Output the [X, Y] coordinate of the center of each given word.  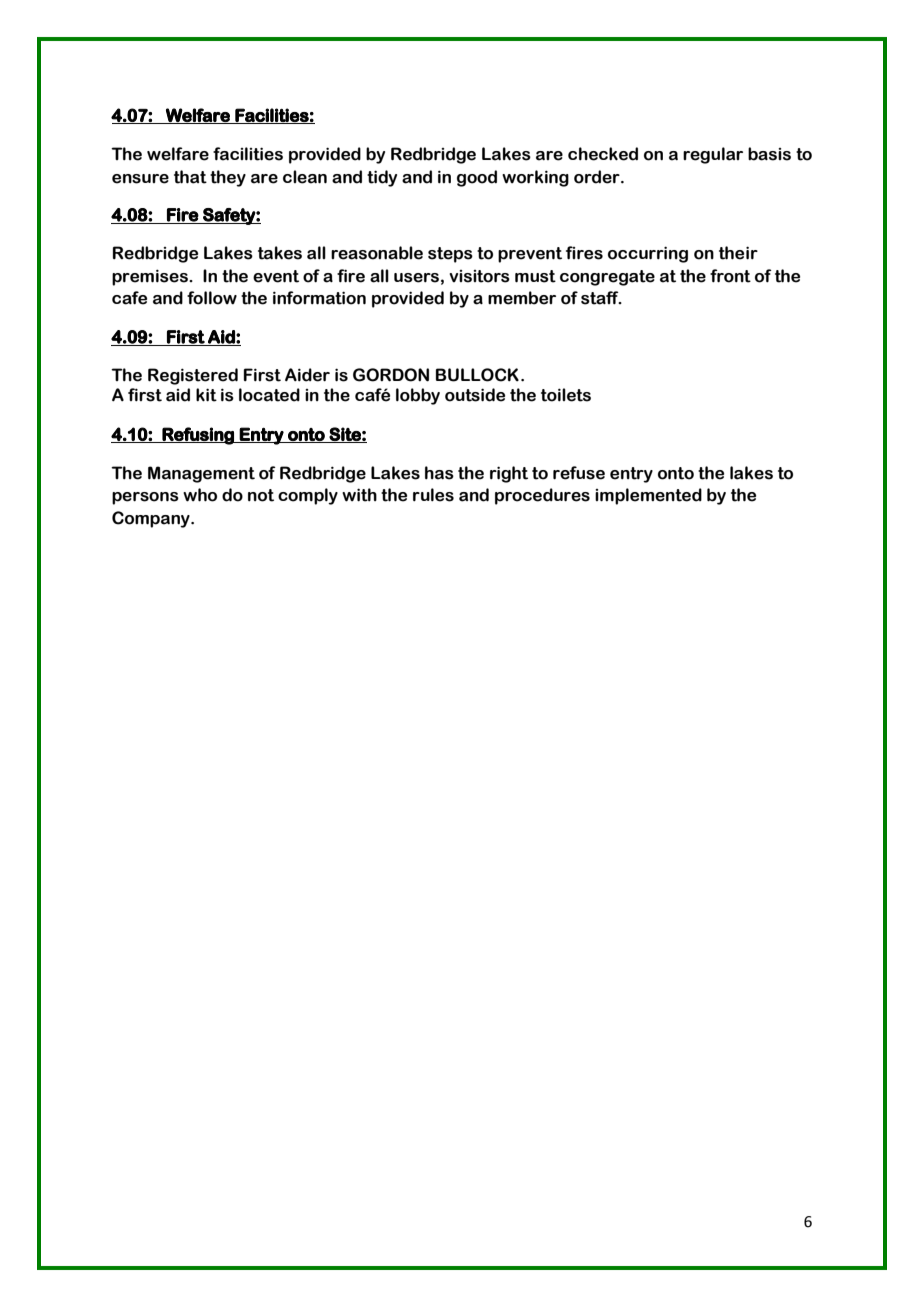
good [477, 178]
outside [475, 395]
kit [206, 395]
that [190, 177]
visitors [479, 276]
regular [713, 155]
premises [151, 277]
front [730, 276]
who [200, 495]
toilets [566, 395]
